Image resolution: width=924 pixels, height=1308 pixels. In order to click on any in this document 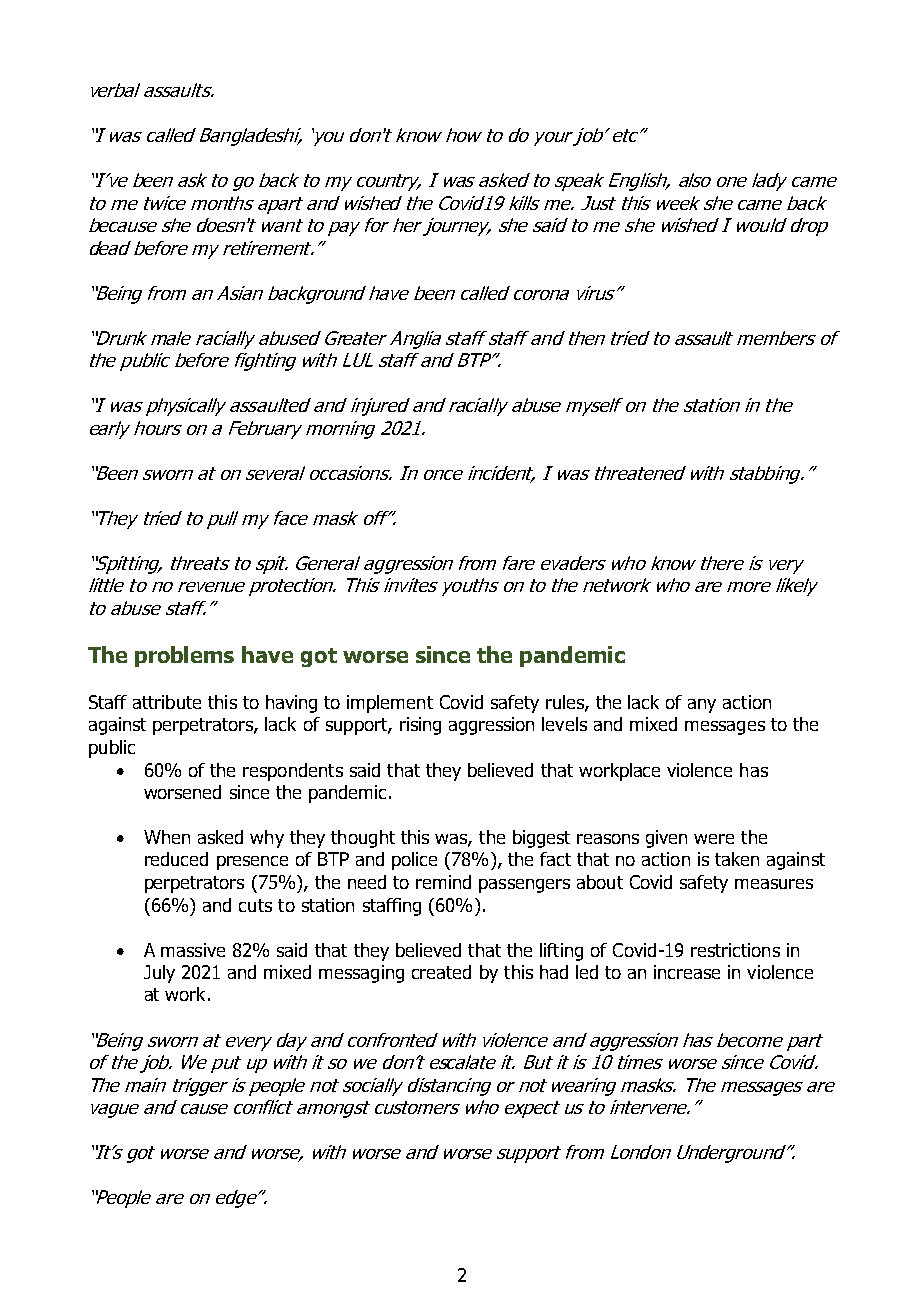, I will do `click(702, 706)`.
